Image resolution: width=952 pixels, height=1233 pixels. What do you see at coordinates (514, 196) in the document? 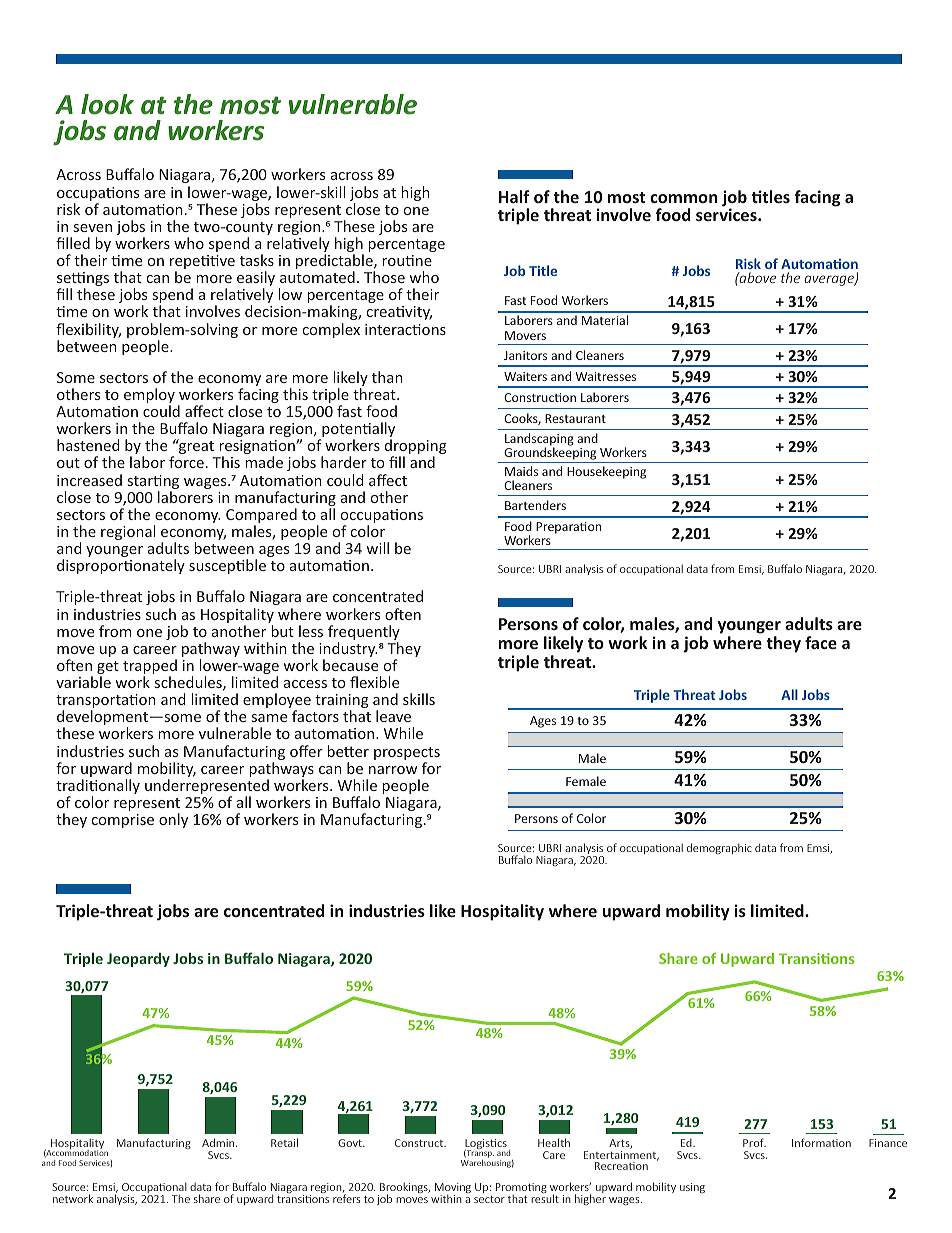
I see `Half` at bounding box center [514, 196].
